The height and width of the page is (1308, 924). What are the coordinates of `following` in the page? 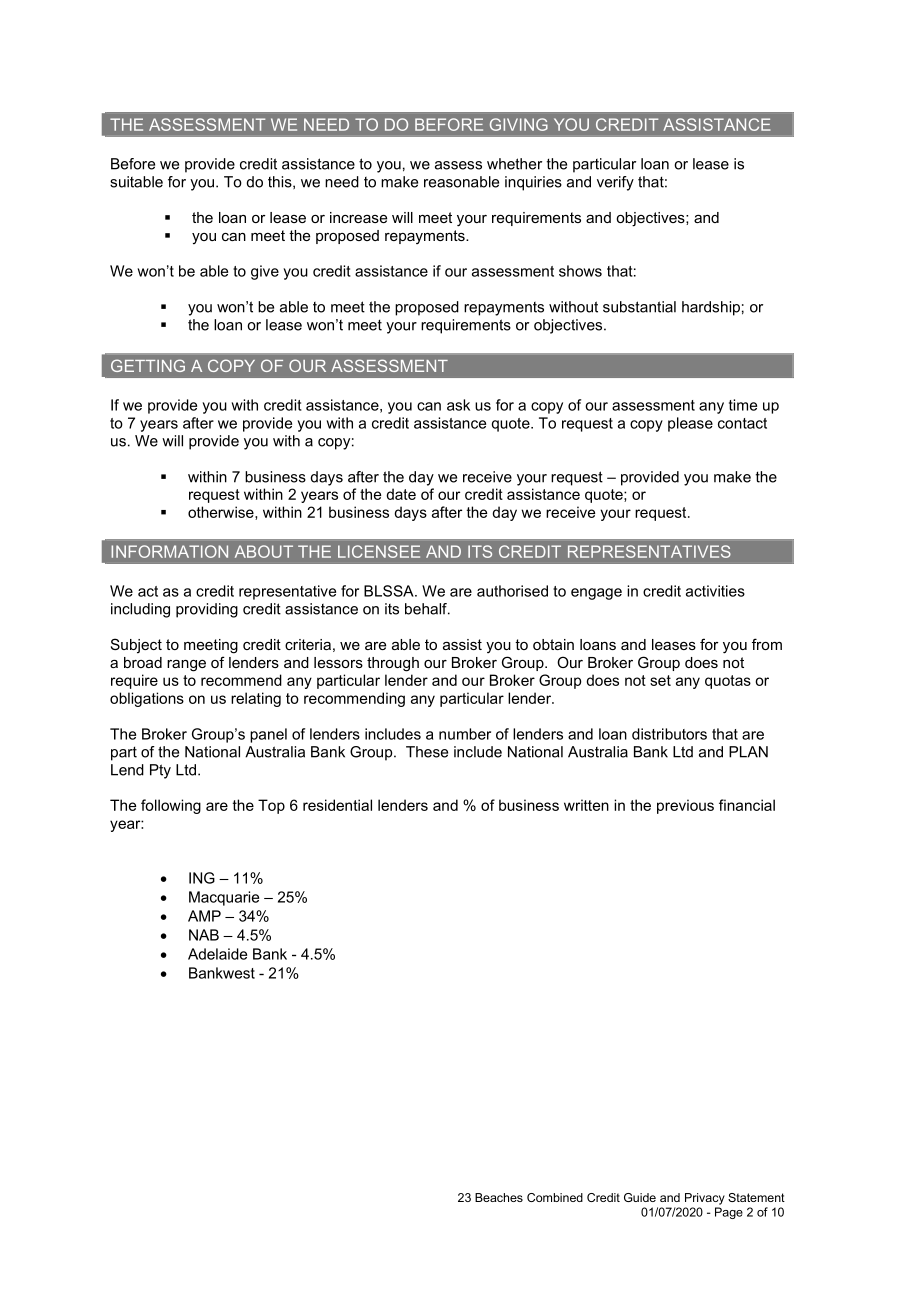 It's located at (171, 806).
